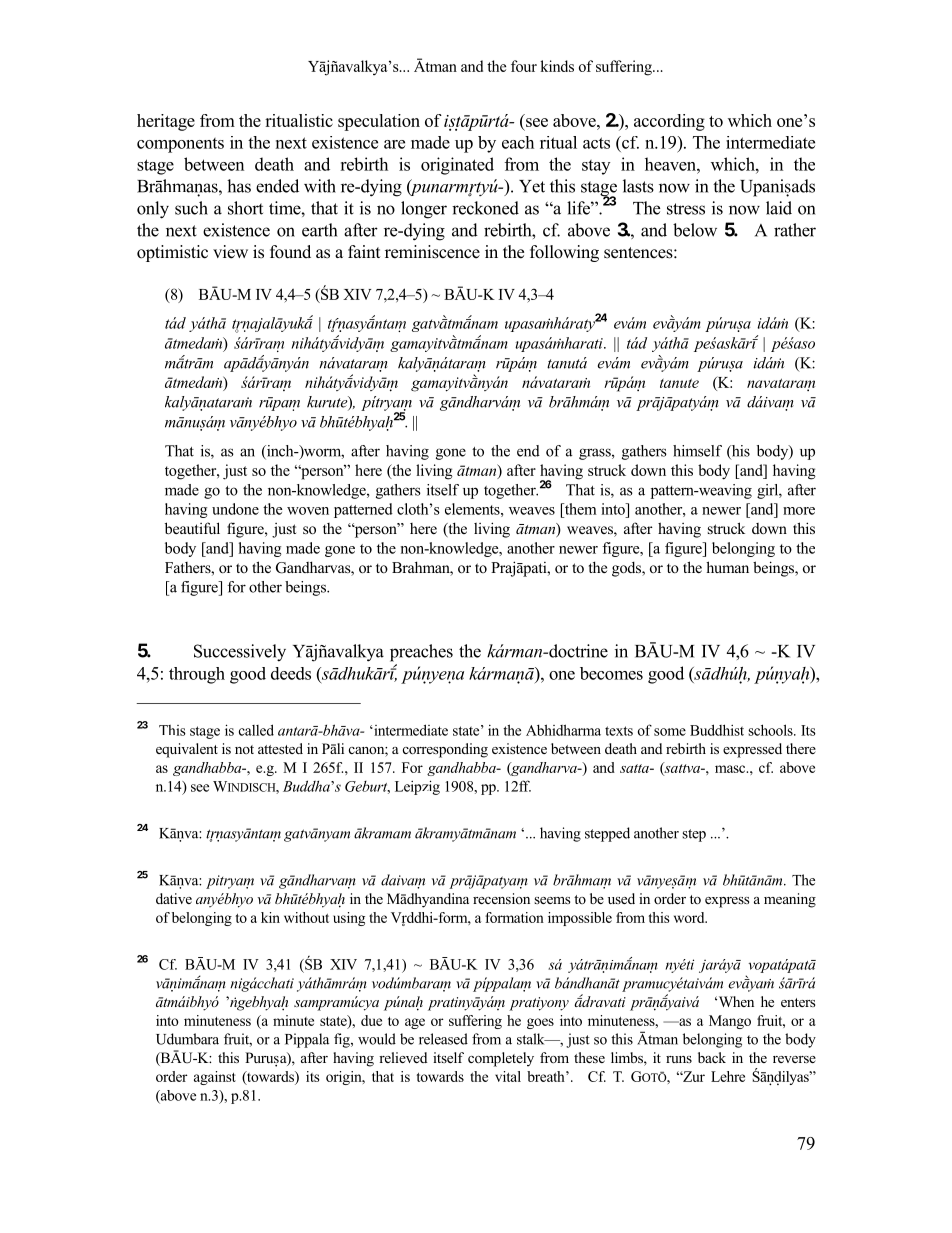  I want to click on against, so click(215, 1078).
